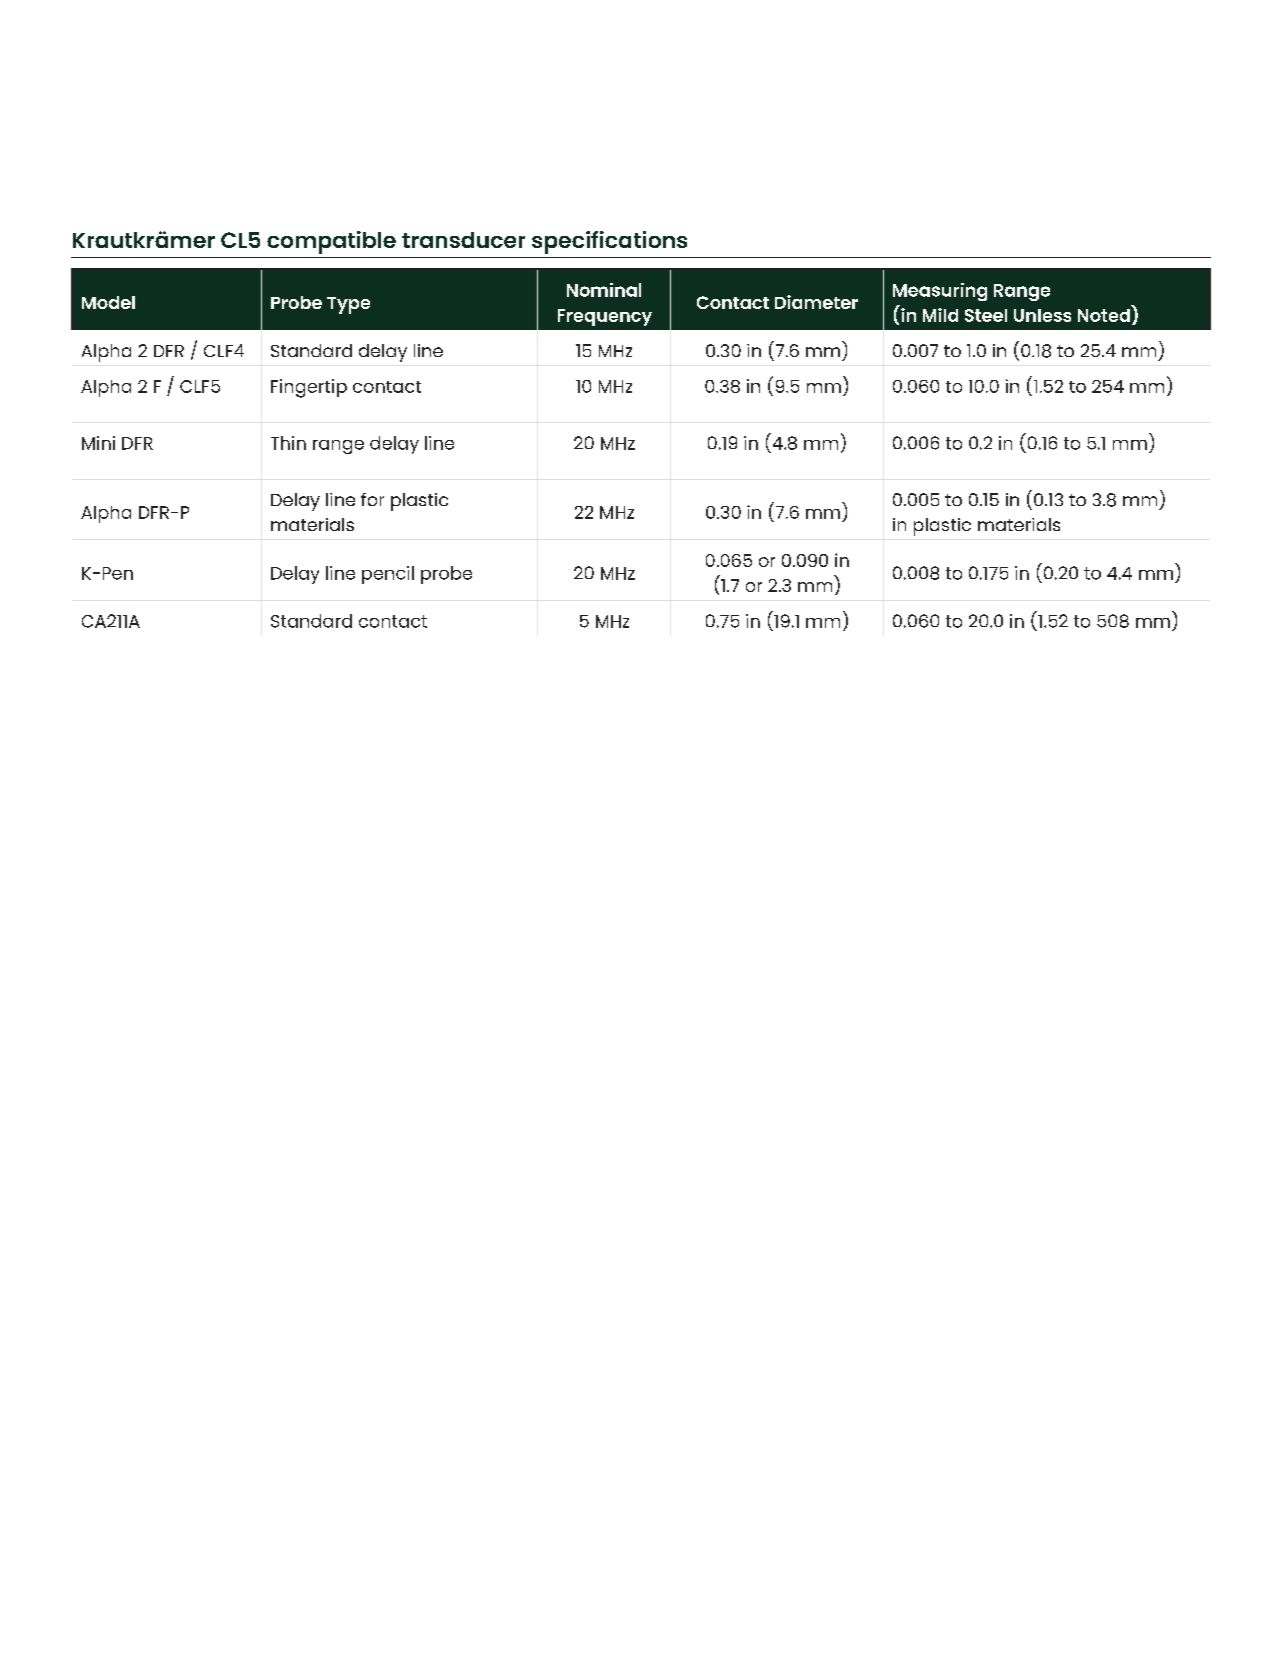 The width and height of the screenshot is (1284, 1662). What do you see at coordinates (986, 315) in the screenshot?
I see `Steel` at bounding box center [986, 315].
